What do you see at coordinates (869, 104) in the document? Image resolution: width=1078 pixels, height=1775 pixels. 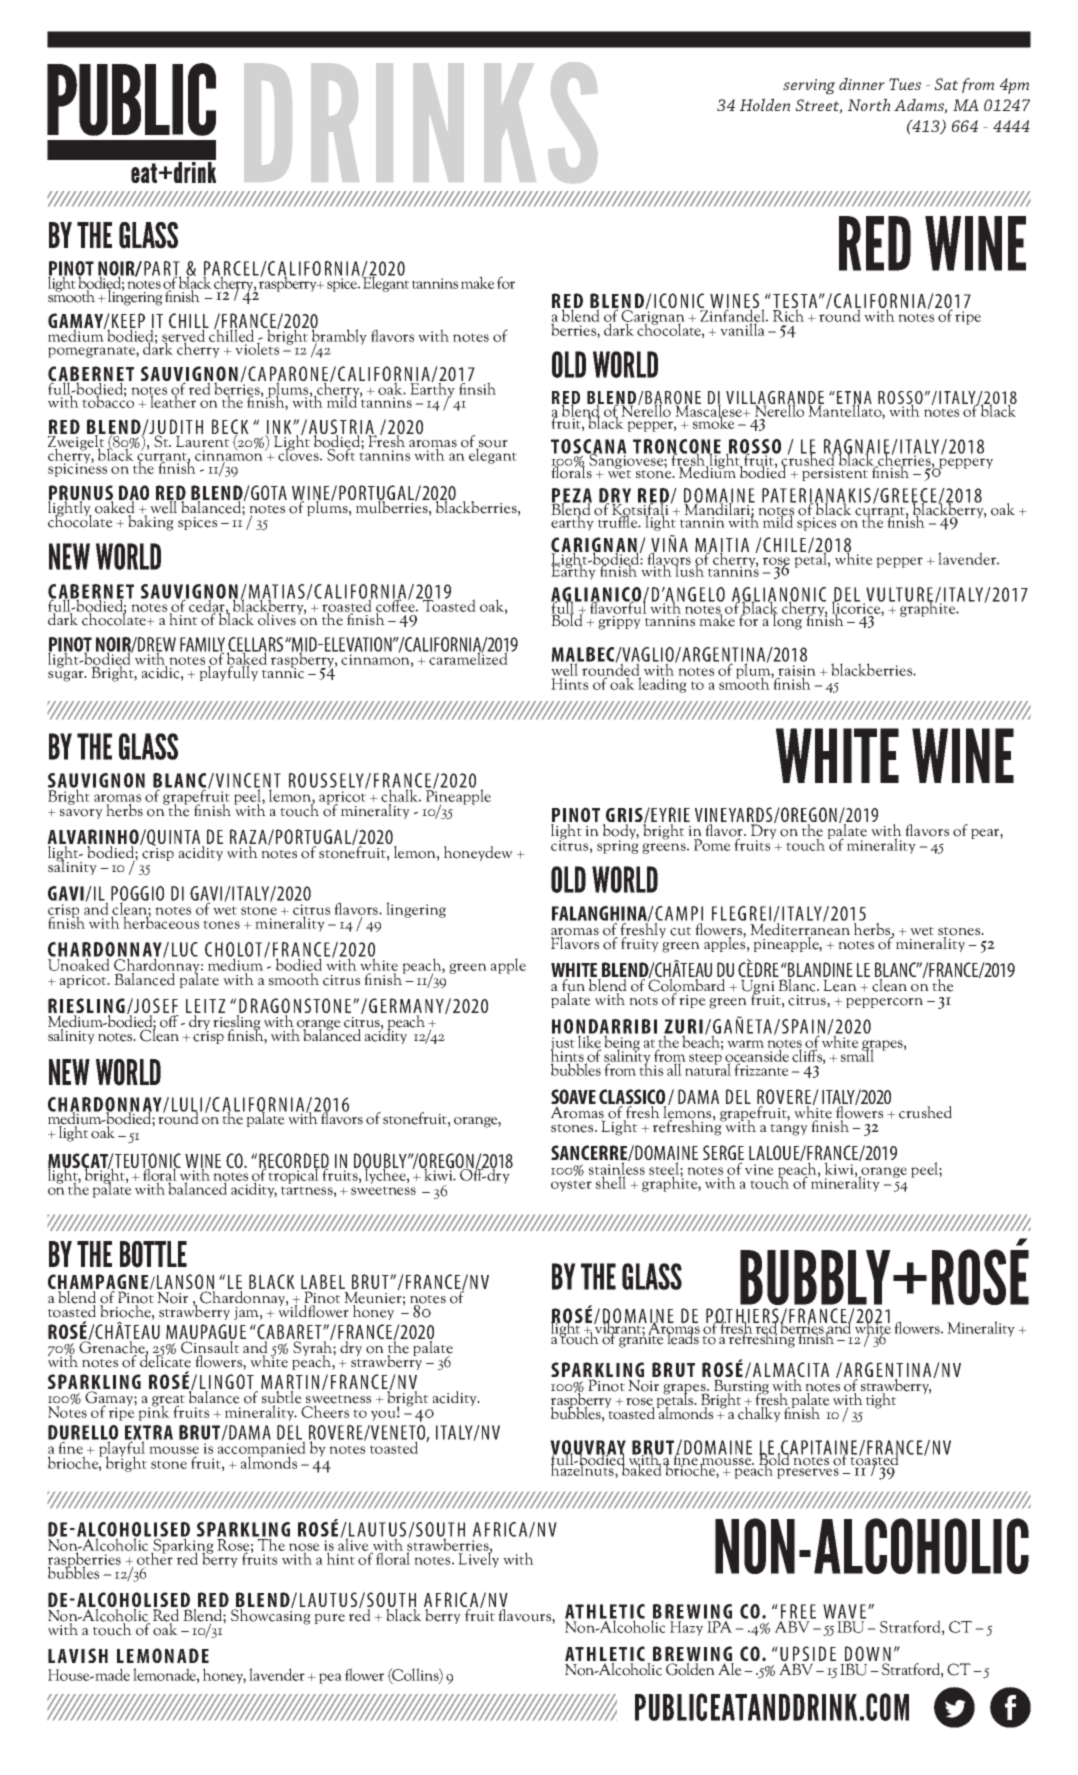 I see `North` at bounding box center [869, 104].
